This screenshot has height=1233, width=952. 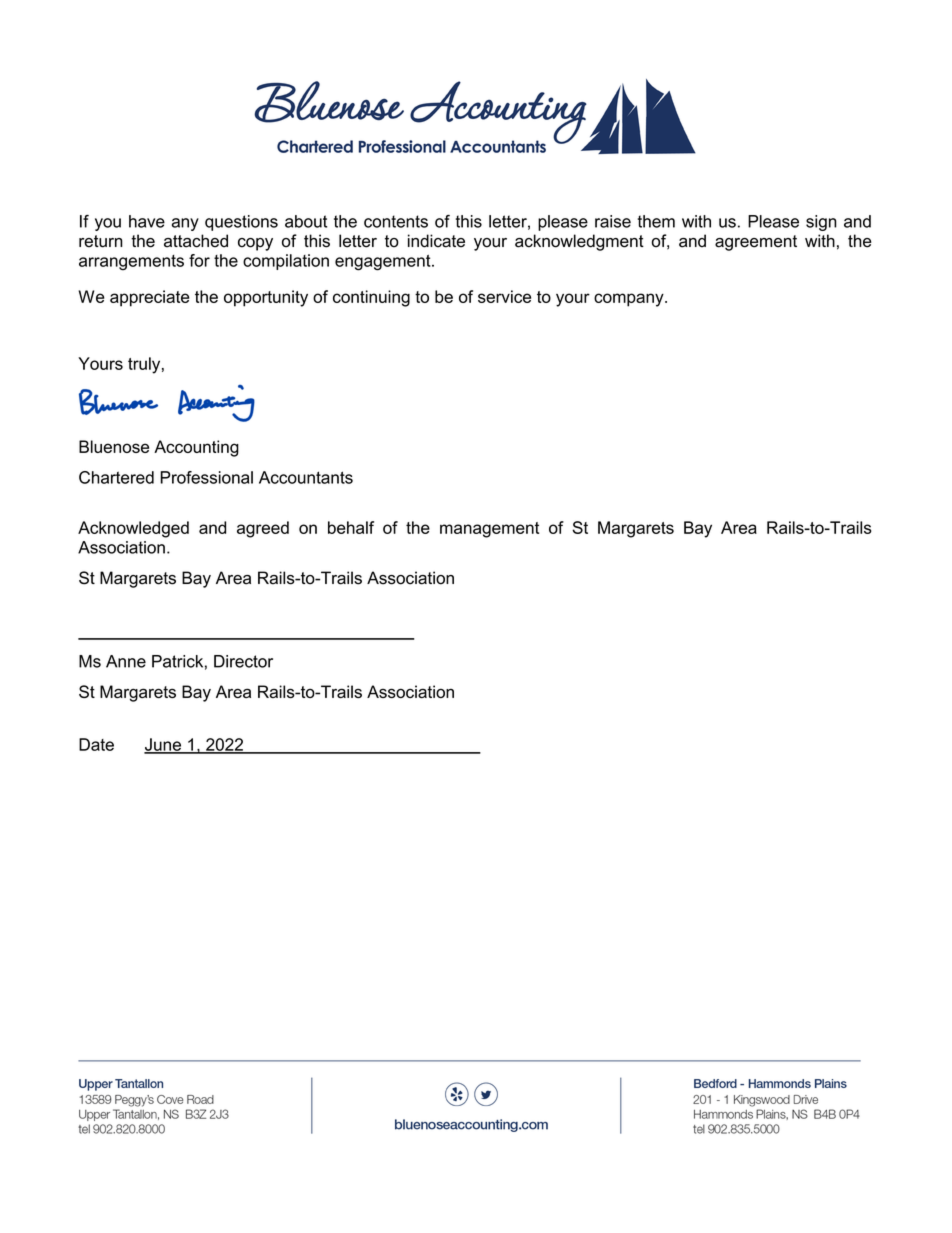 What do you see at coordinates (351, 527) in the screenshot?
I see `behalf` at bounding box center [351, 527].
